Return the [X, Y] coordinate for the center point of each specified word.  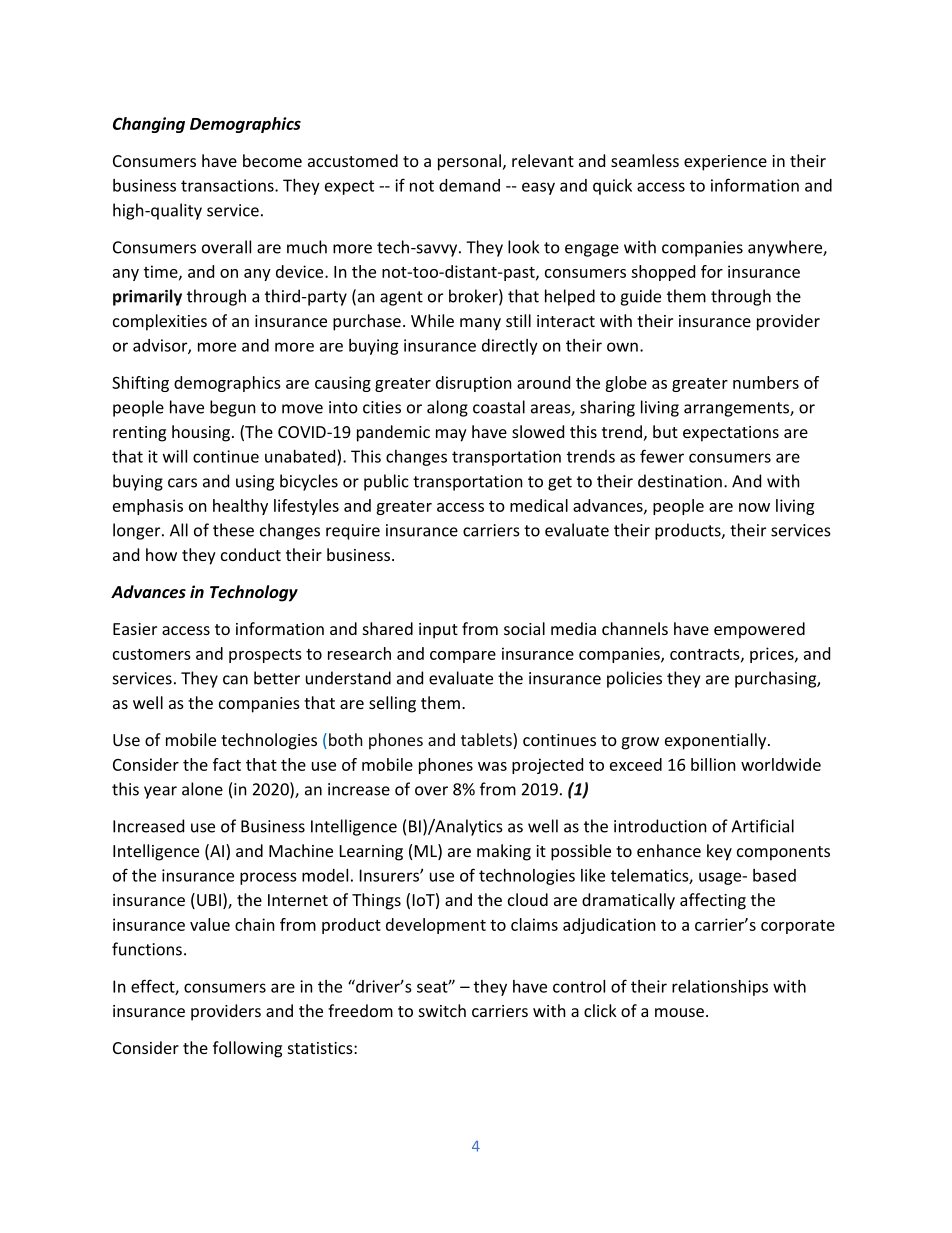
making [504, 852]
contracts [706, 655]
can [235, 680]
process [268, 878]
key [719, 852]
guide [640, 297]
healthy [240, 507]
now [754, 507]
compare [463, 657]
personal [469, 162]
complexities [160, 322]
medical [539, 505]
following [247, 1049]
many [480, 324]
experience [725, 163]
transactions [228, 185]
